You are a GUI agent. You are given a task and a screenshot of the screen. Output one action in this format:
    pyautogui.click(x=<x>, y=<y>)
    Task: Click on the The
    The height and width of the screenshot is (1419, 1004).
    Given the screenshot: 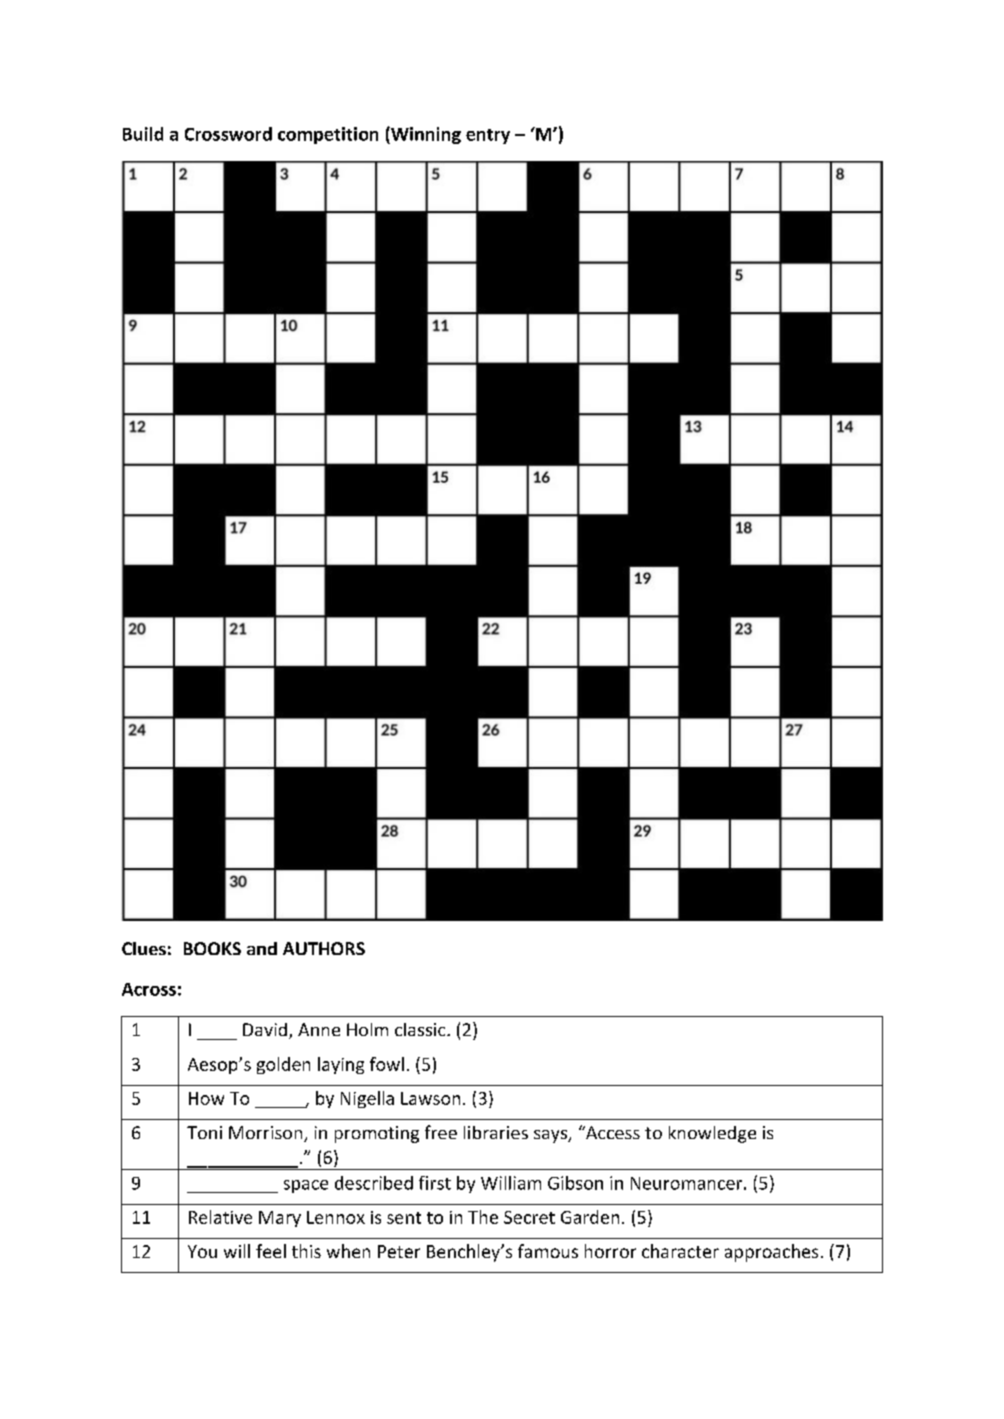 What is the action you would take?
    pyautogui.click(x=483, y=1217)
